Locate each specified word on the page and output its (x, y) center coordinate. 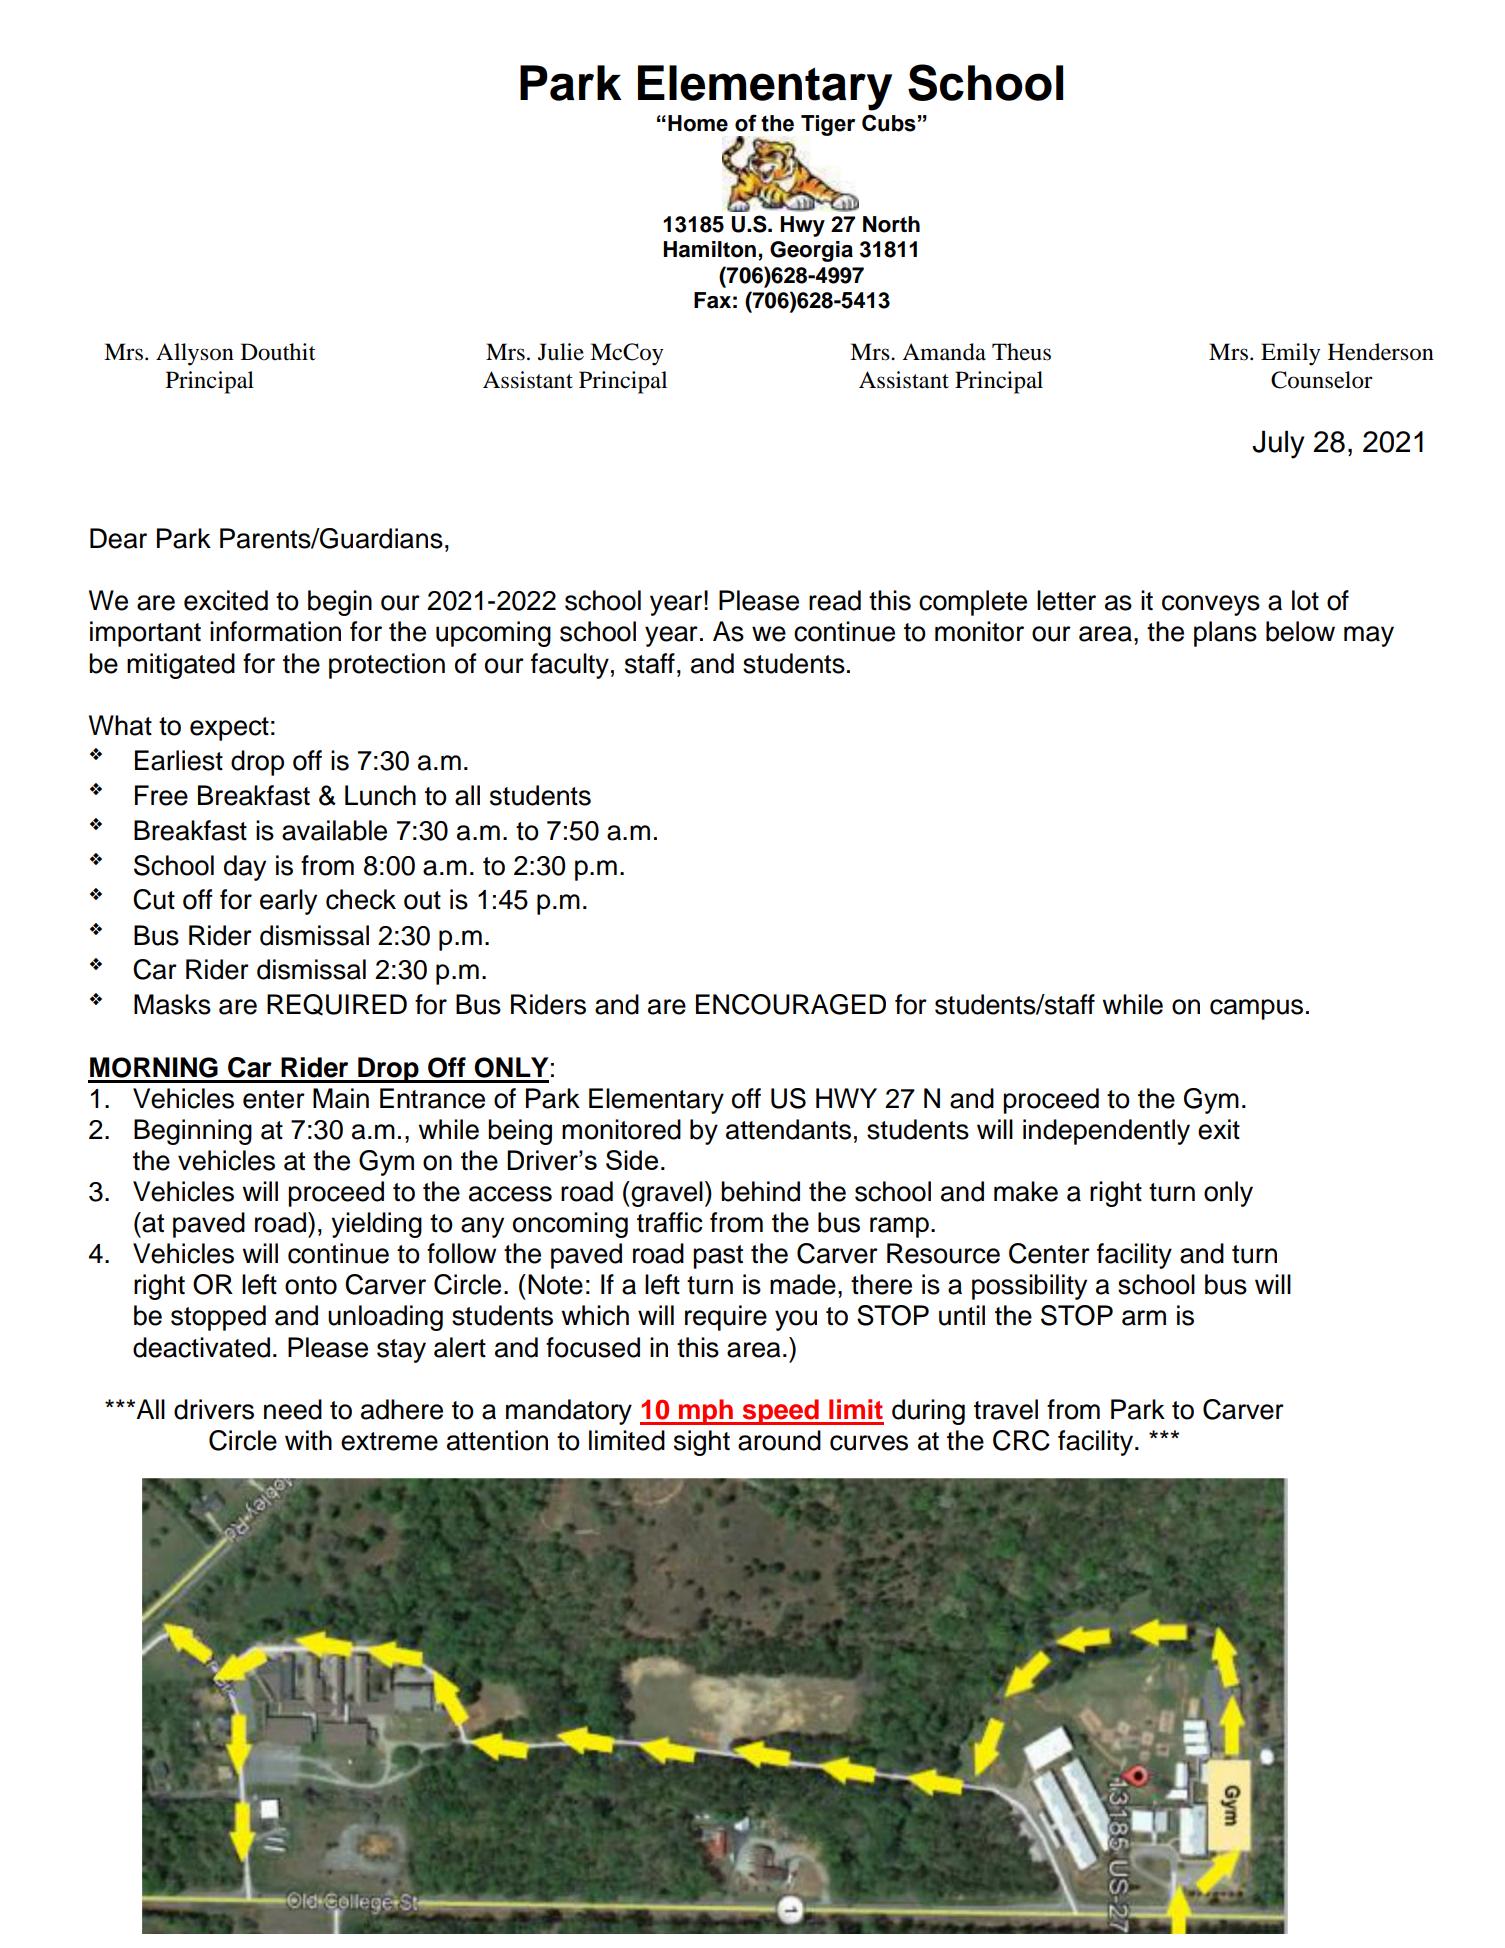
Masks (172, 1004)
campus (1256, 1009)
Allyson (195, 354)
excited (226, 600)
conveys (1211, 605)
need (293, 1409)
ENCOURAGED (791, 1004)
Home (698, 123)
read (835, 600)
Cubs (889, 123)
